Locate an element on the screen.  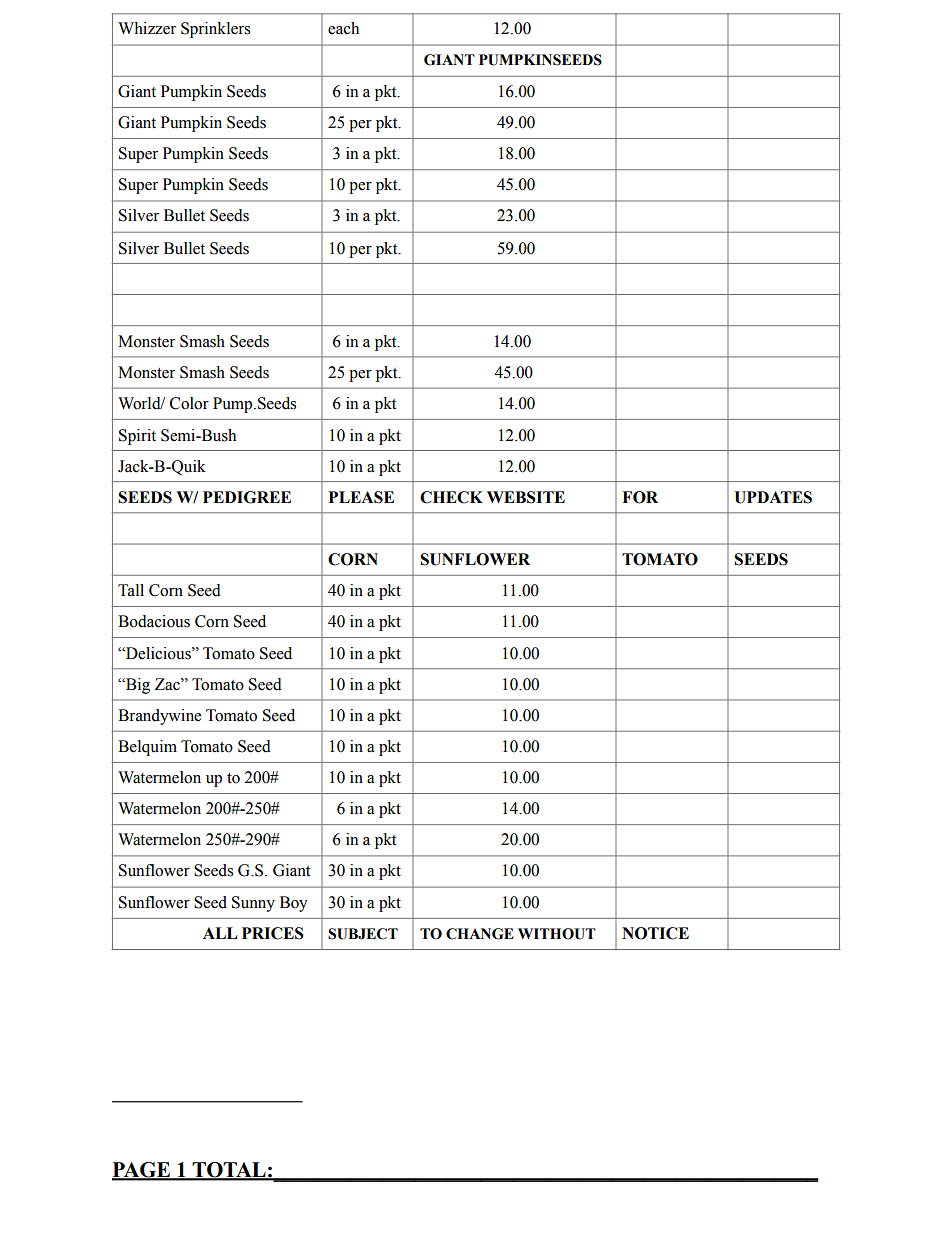
CHANGE is located at coordinates (480, 934).
